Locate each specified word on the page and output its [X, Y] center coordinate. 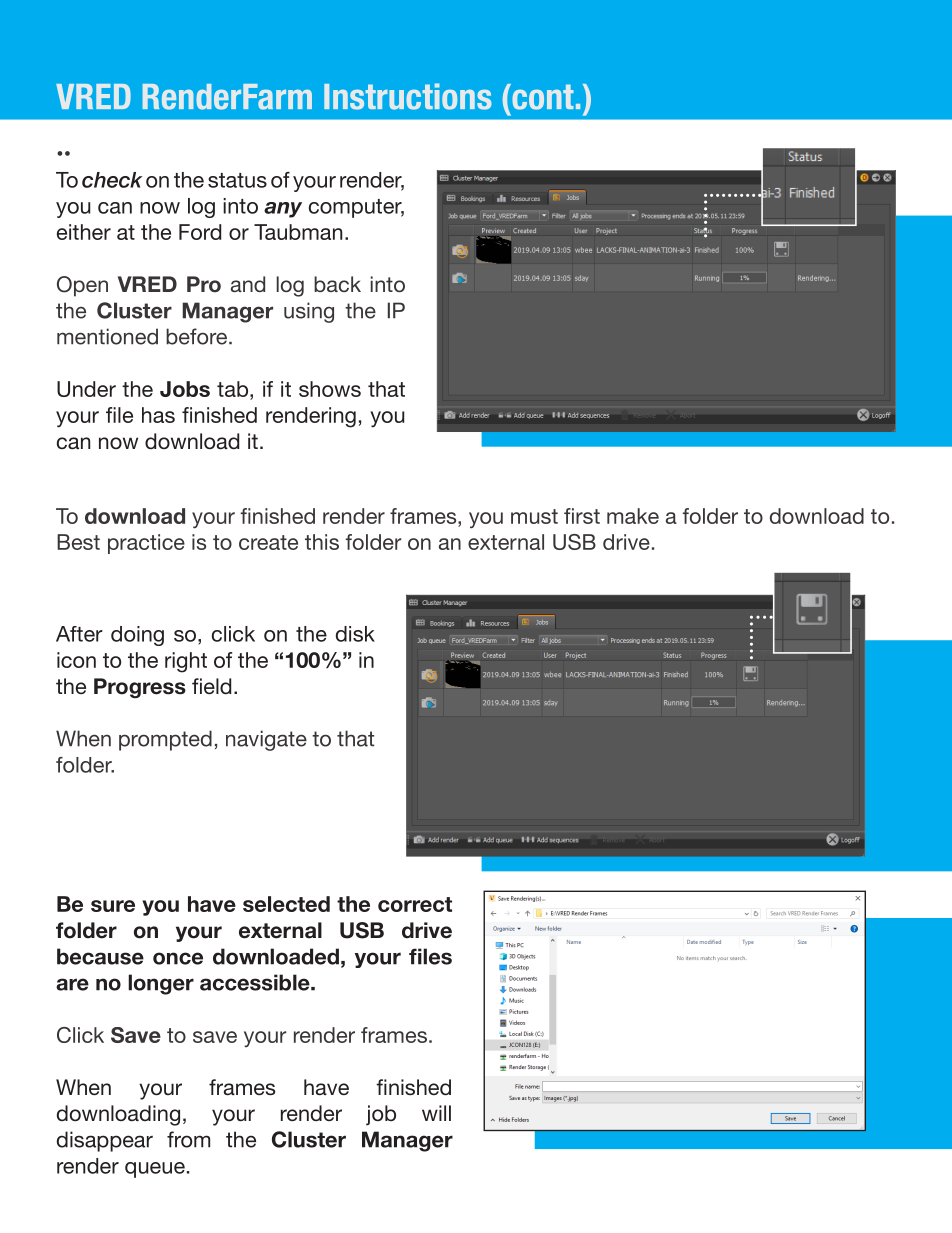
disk [355, 634]
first [582, 516]
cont [542, 97]
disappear [105, 1141]
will [436, 1113]
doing [137, 636]
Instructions [408, 96]
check [112, 180]
